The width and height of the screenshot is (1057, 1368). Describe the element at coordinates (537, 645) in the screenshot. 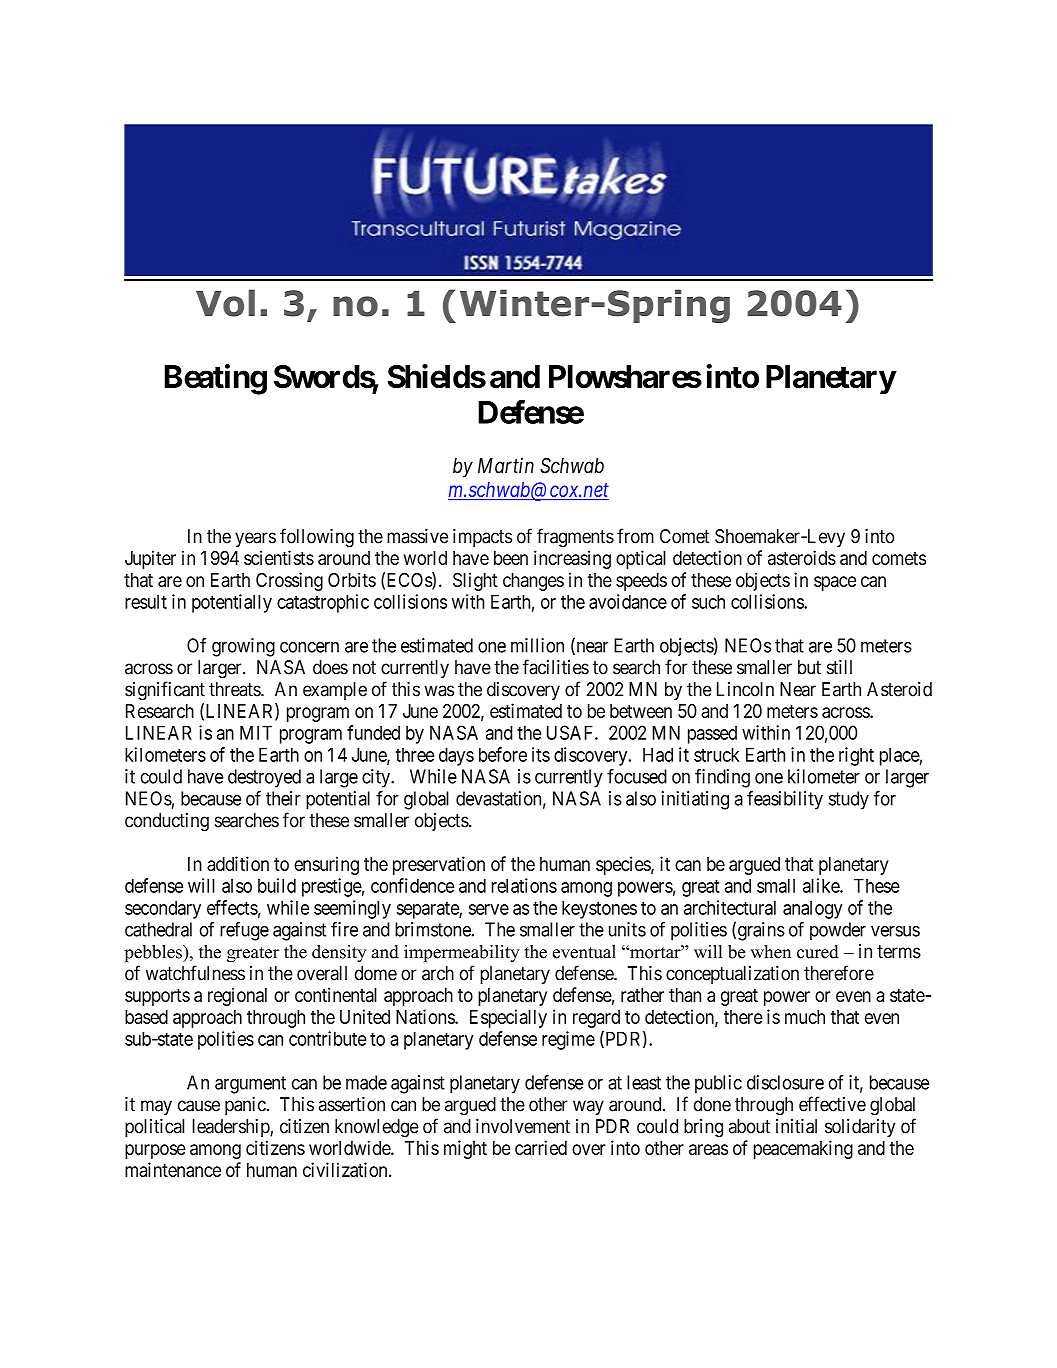

I see `million` at that location.
